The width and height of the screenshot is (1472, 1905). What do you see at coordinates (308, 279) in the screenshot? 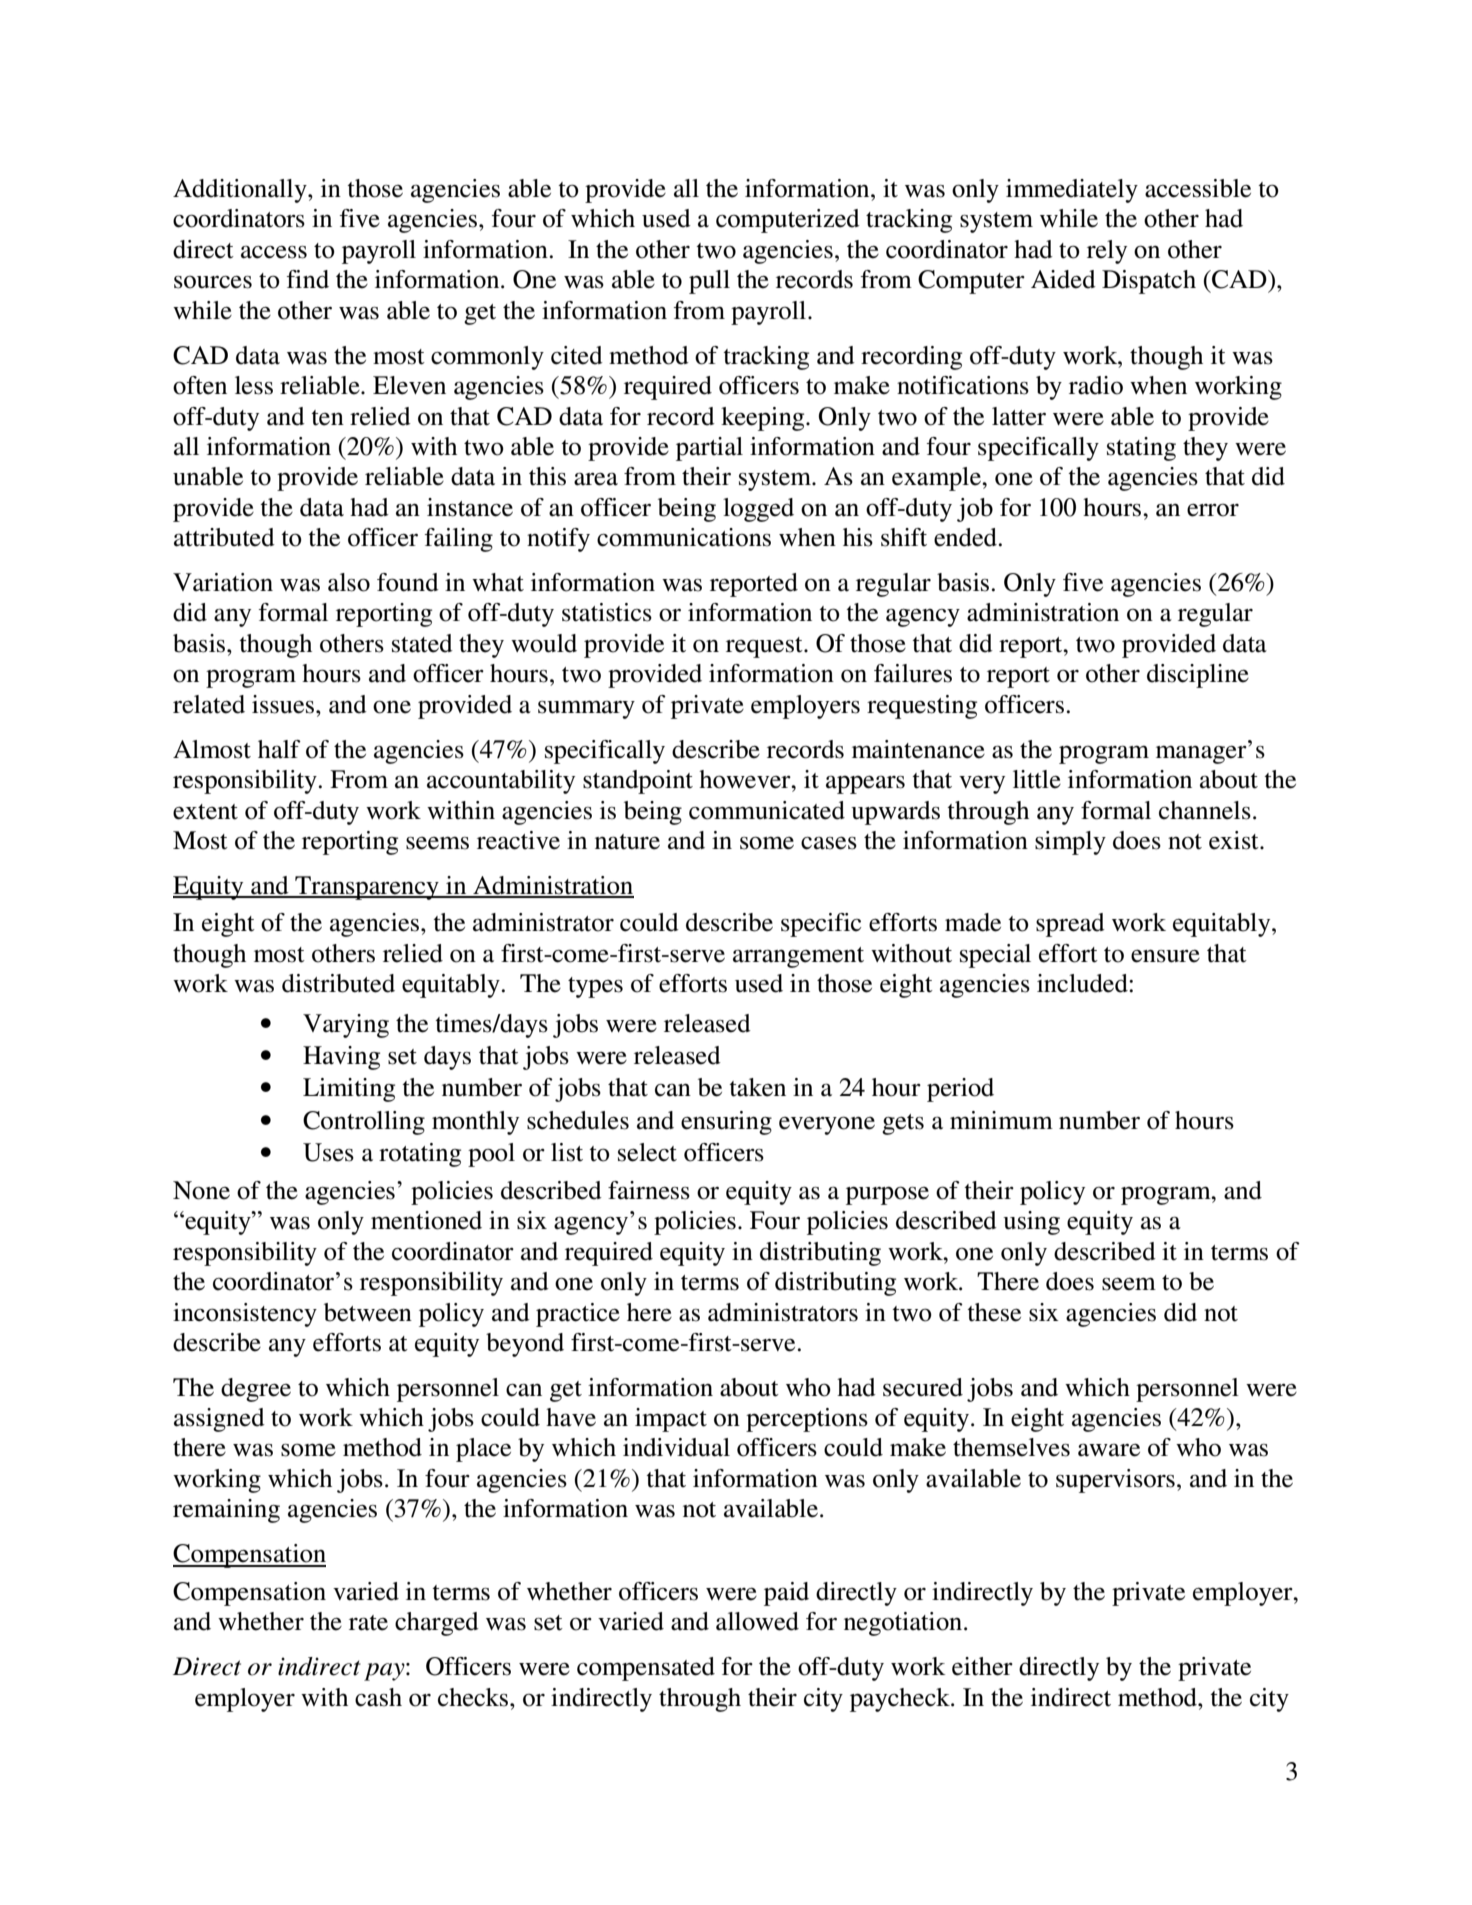
I see `find` at bounding box center [308, 279].
